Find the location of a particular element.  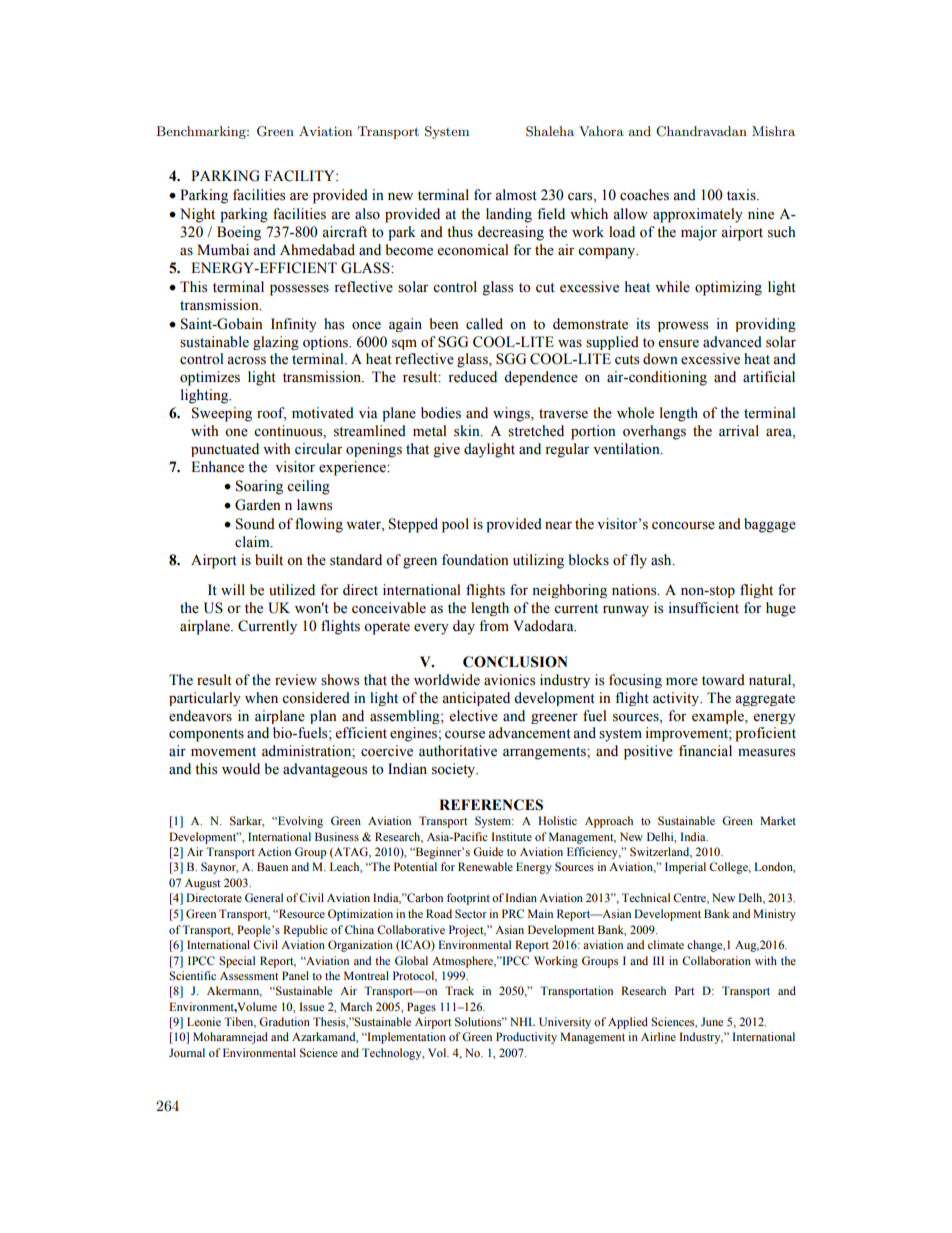

across is located at coordinates (246, 361).
